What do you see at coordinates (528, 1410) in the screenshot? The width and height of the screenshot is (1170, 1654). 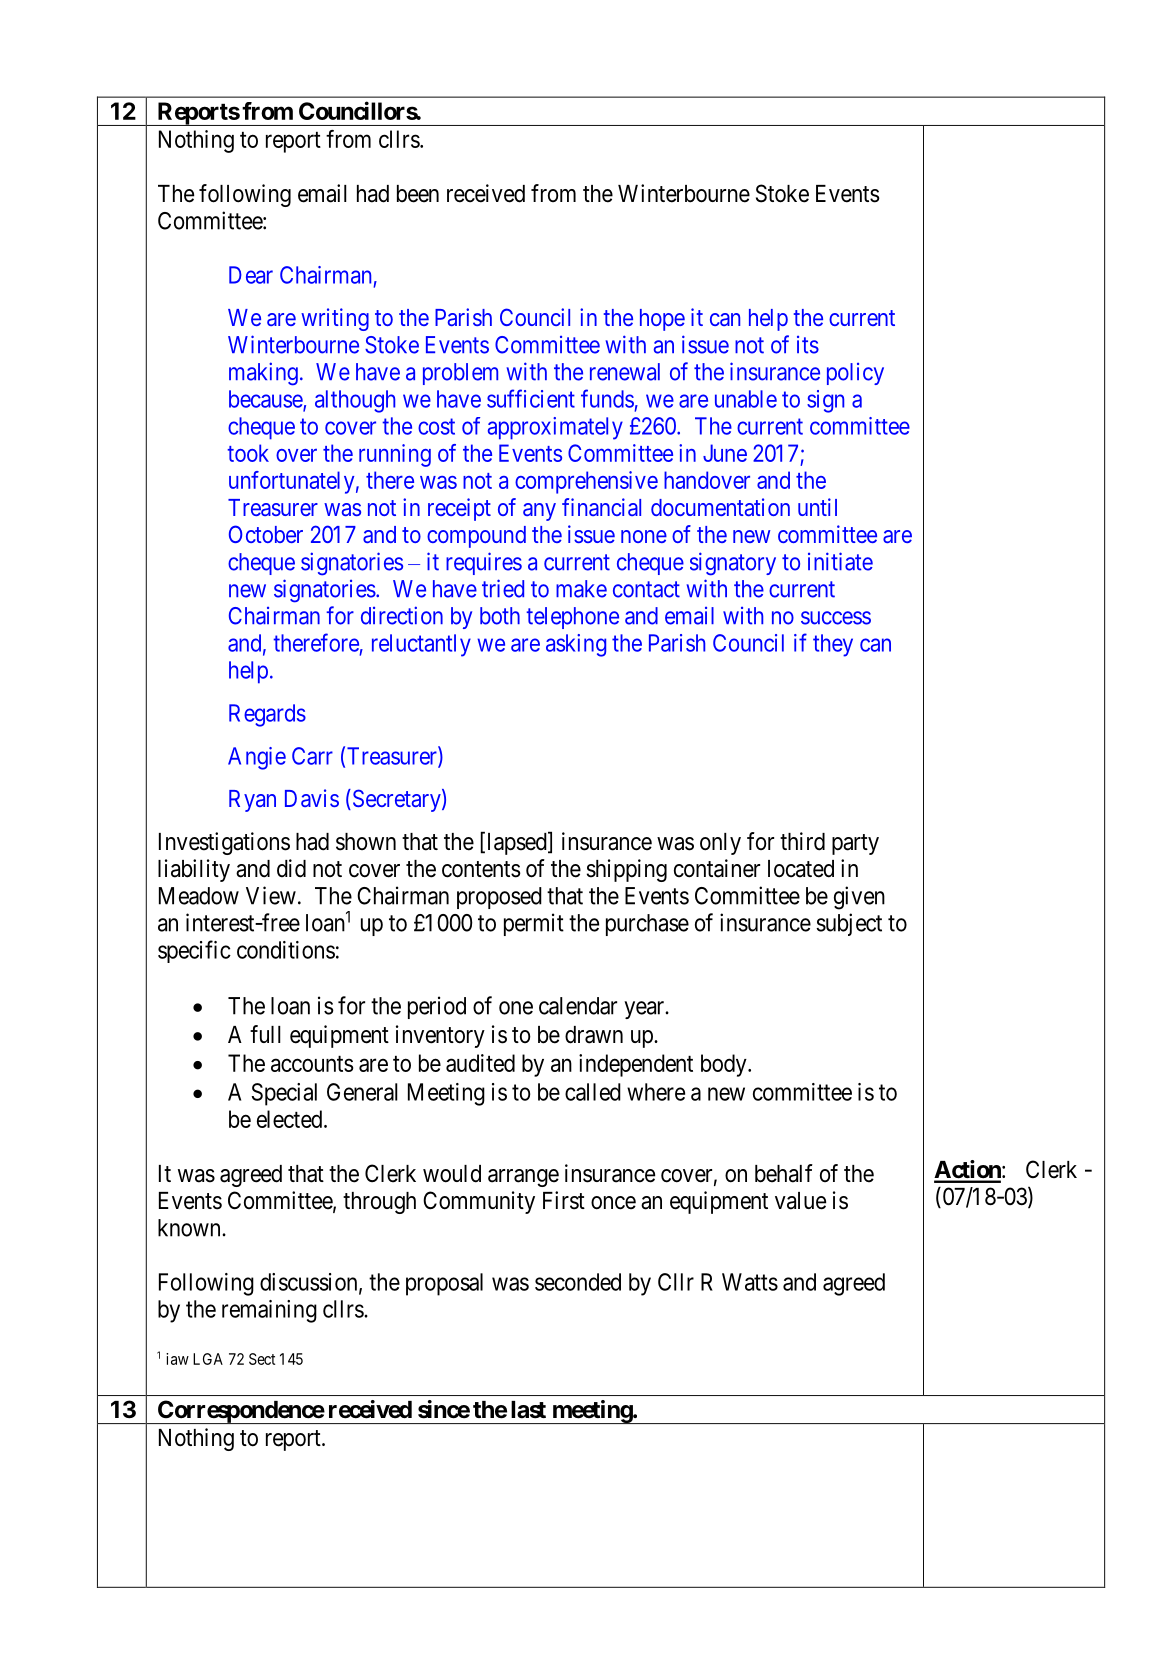 I see `last` at bounding box center [528, 1410].
